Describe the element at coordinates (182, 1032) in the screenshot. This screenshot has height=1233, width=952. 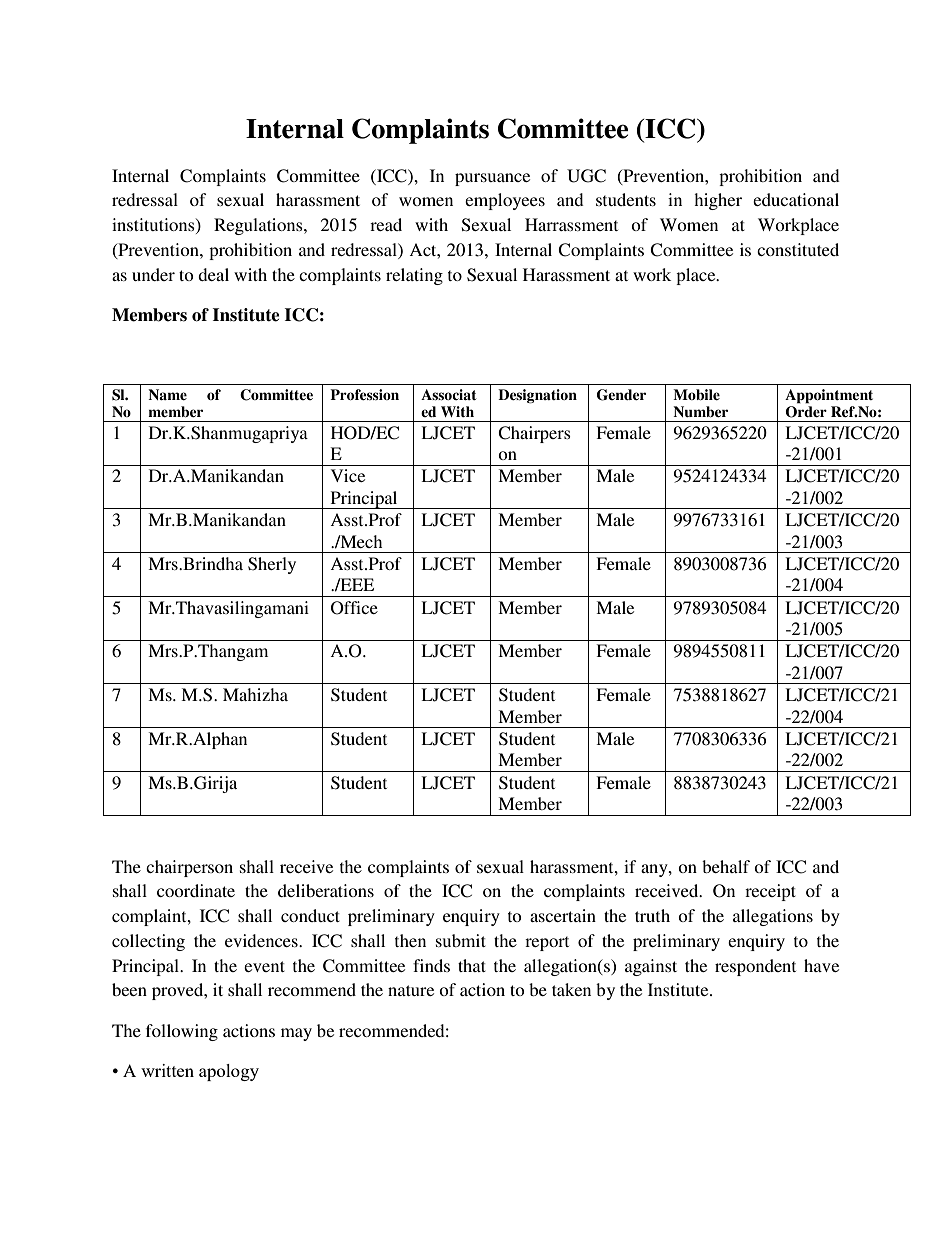
I see `following` at that location.
